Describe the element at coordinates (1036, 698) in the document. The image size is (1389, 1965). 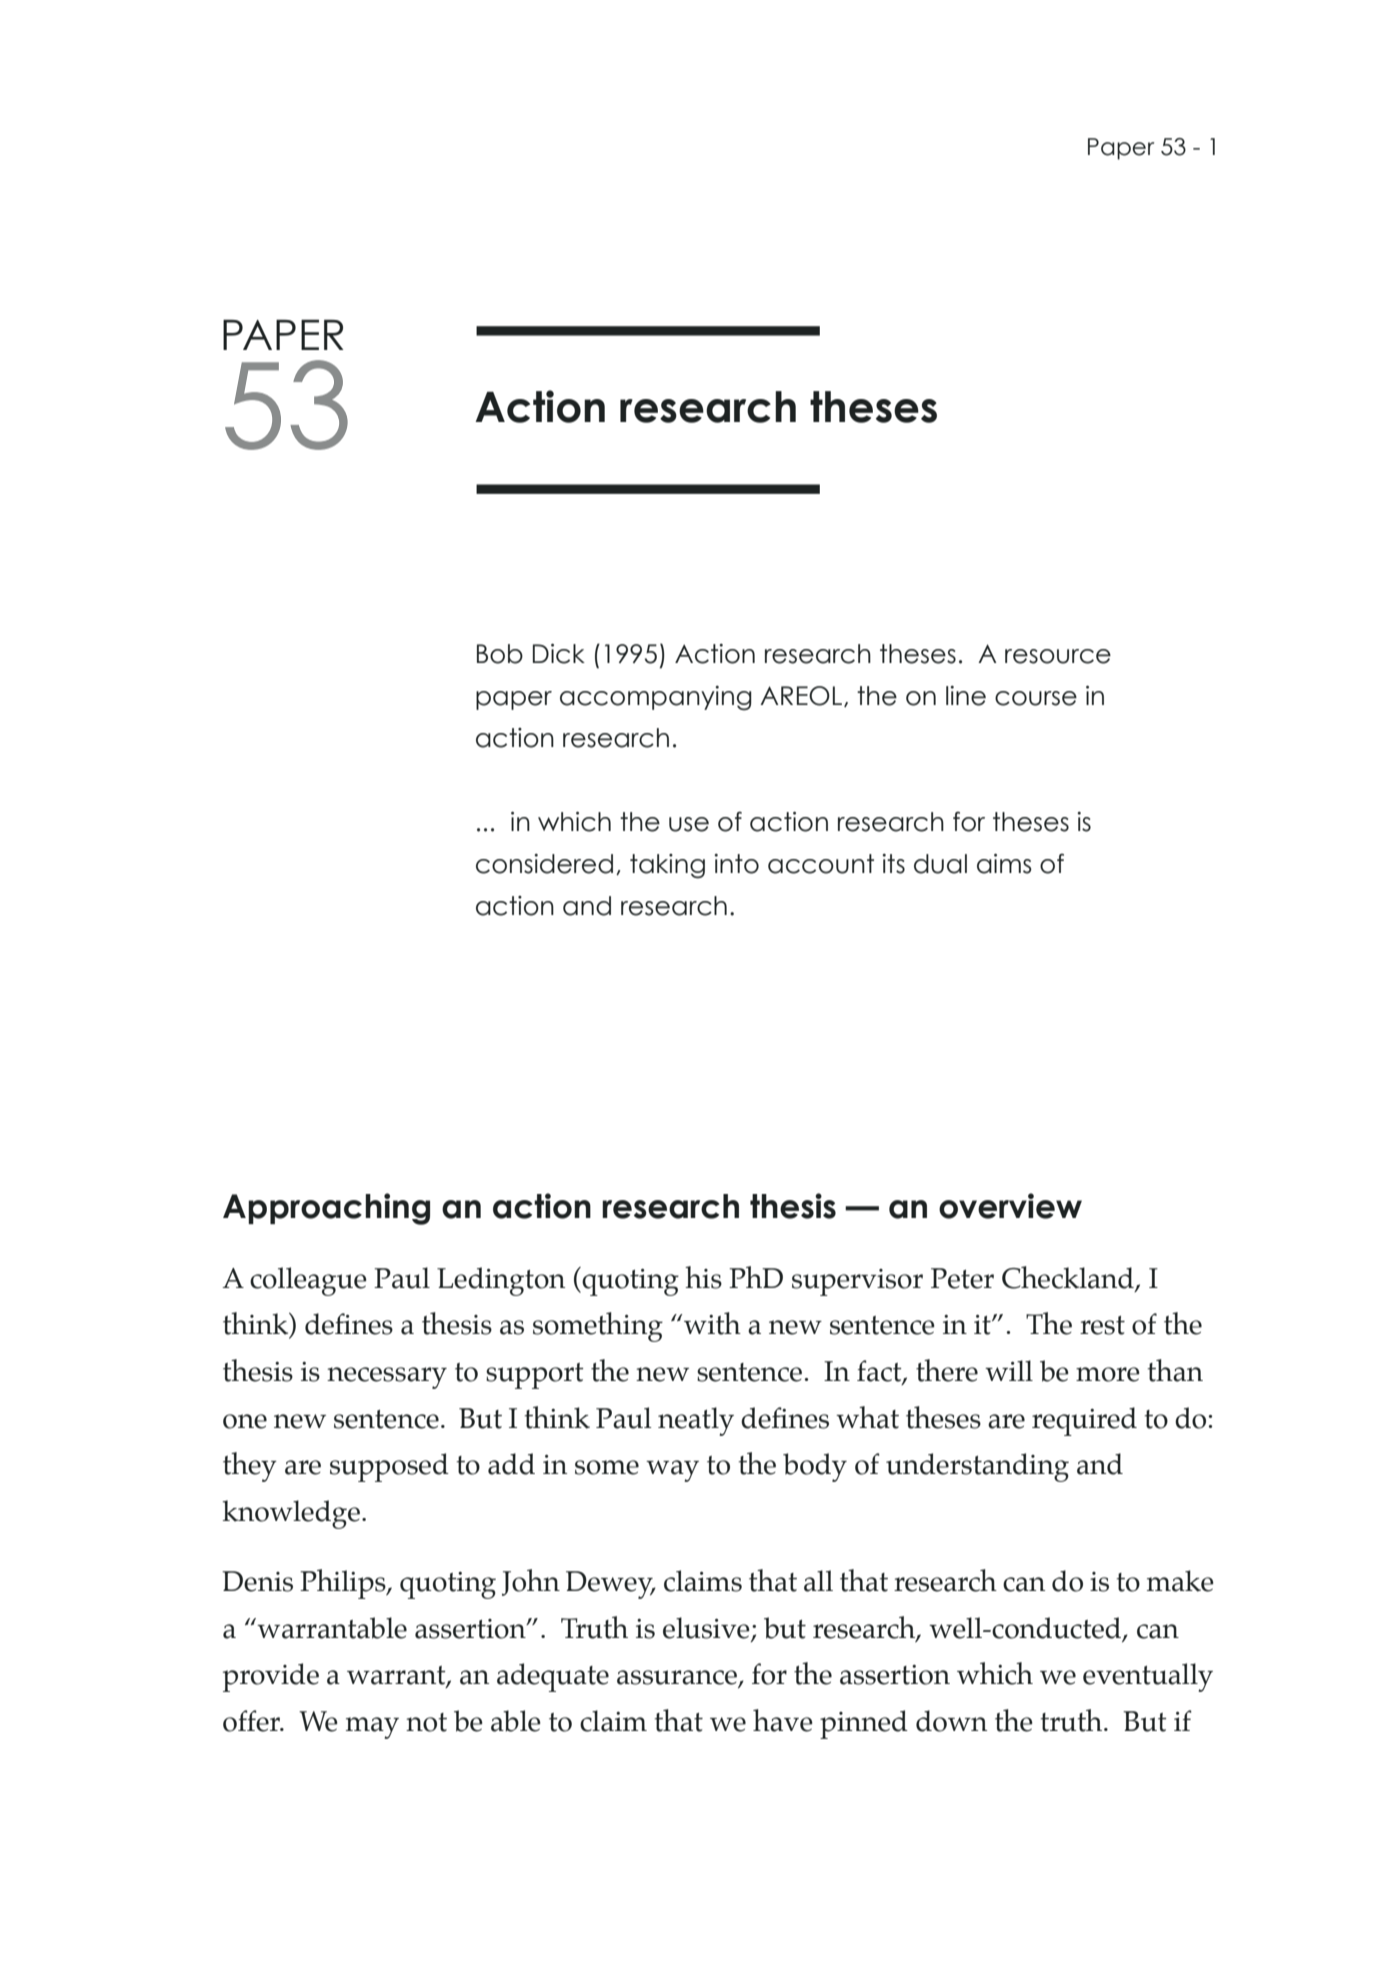
I see `course` at that location.
